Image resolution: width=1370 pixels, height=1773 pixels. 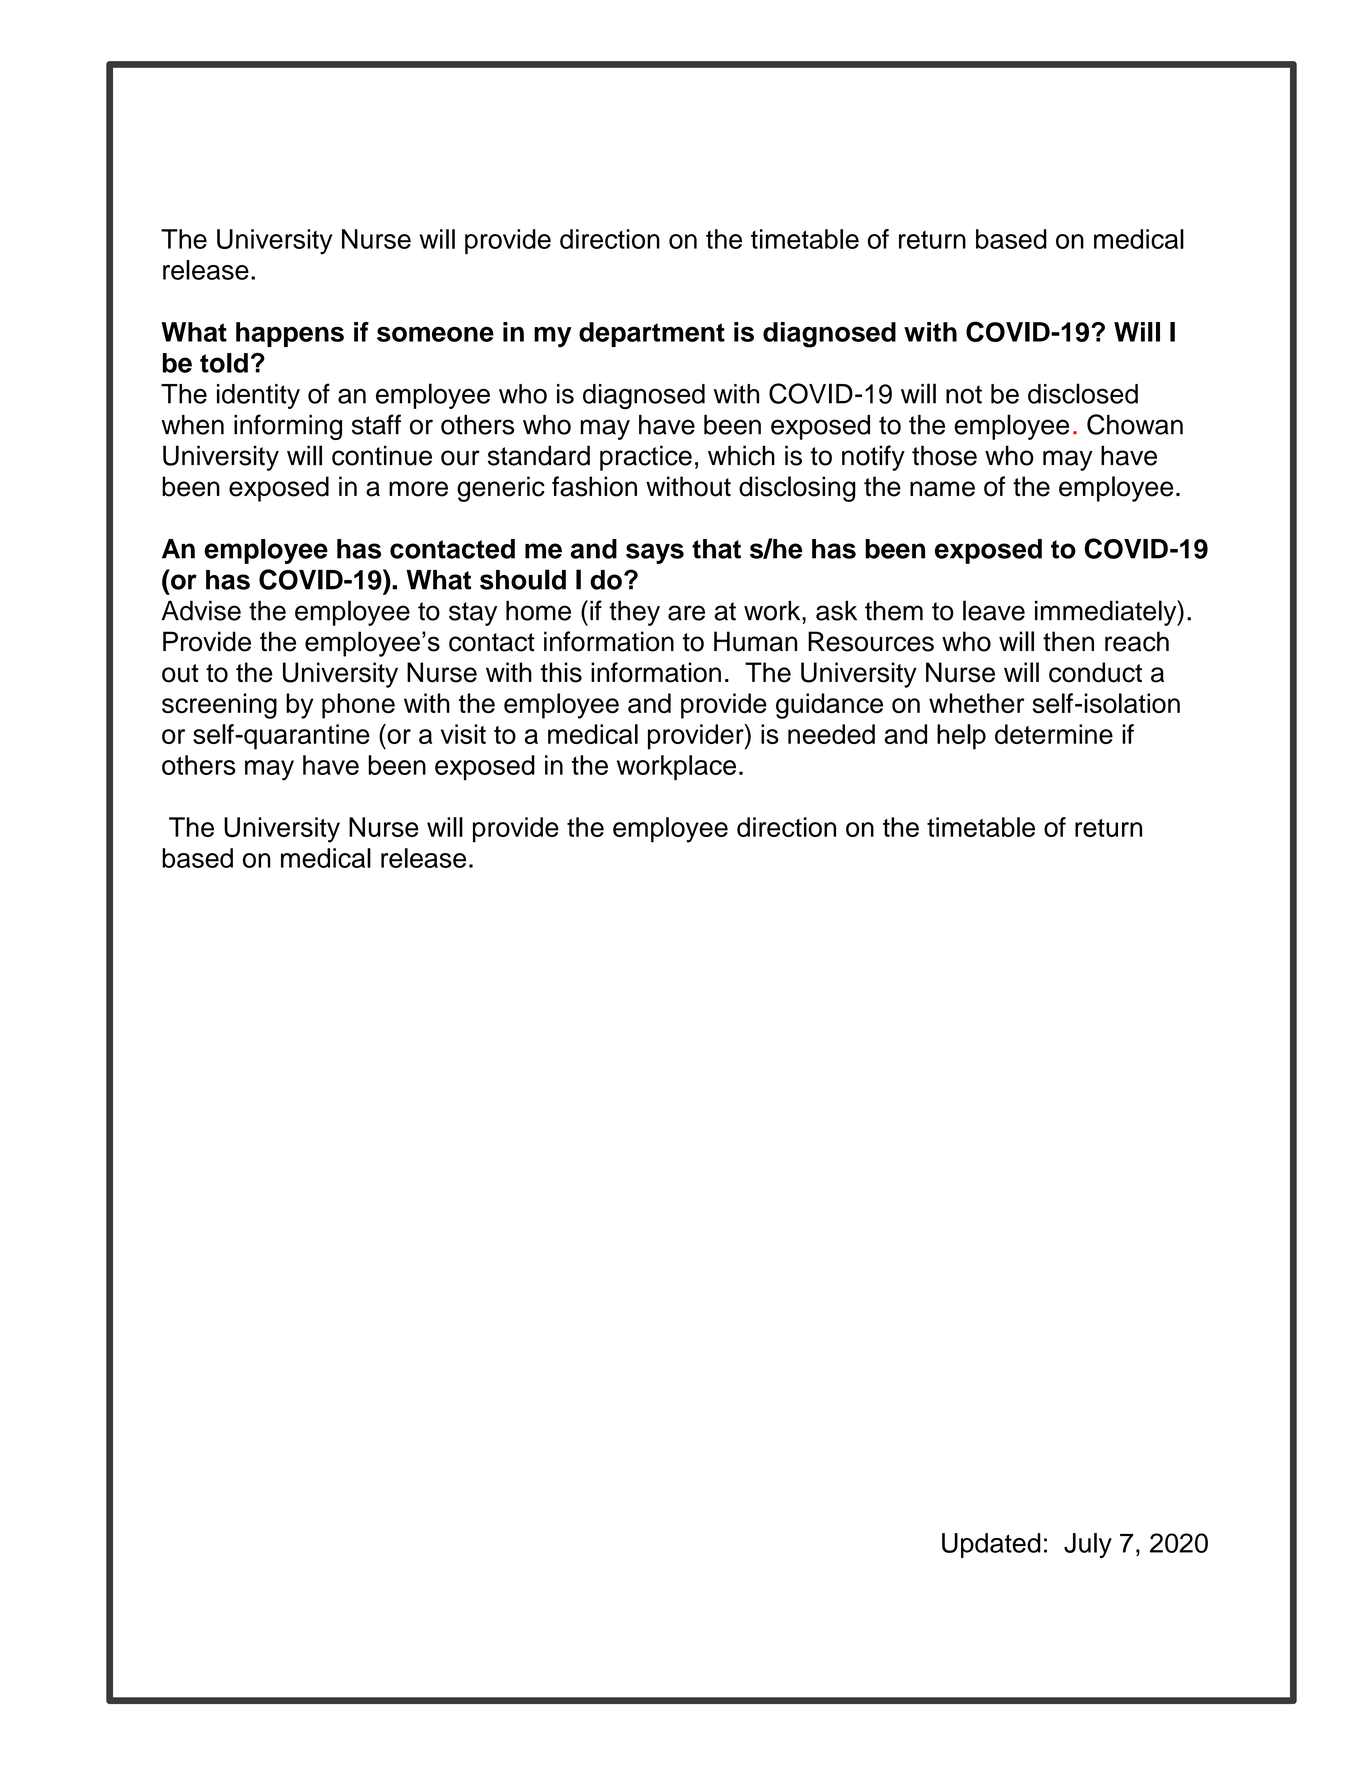 What do you see at coordinates (1054, 734) in the document?
I see `determine` at bounding box center [1054, 734].
